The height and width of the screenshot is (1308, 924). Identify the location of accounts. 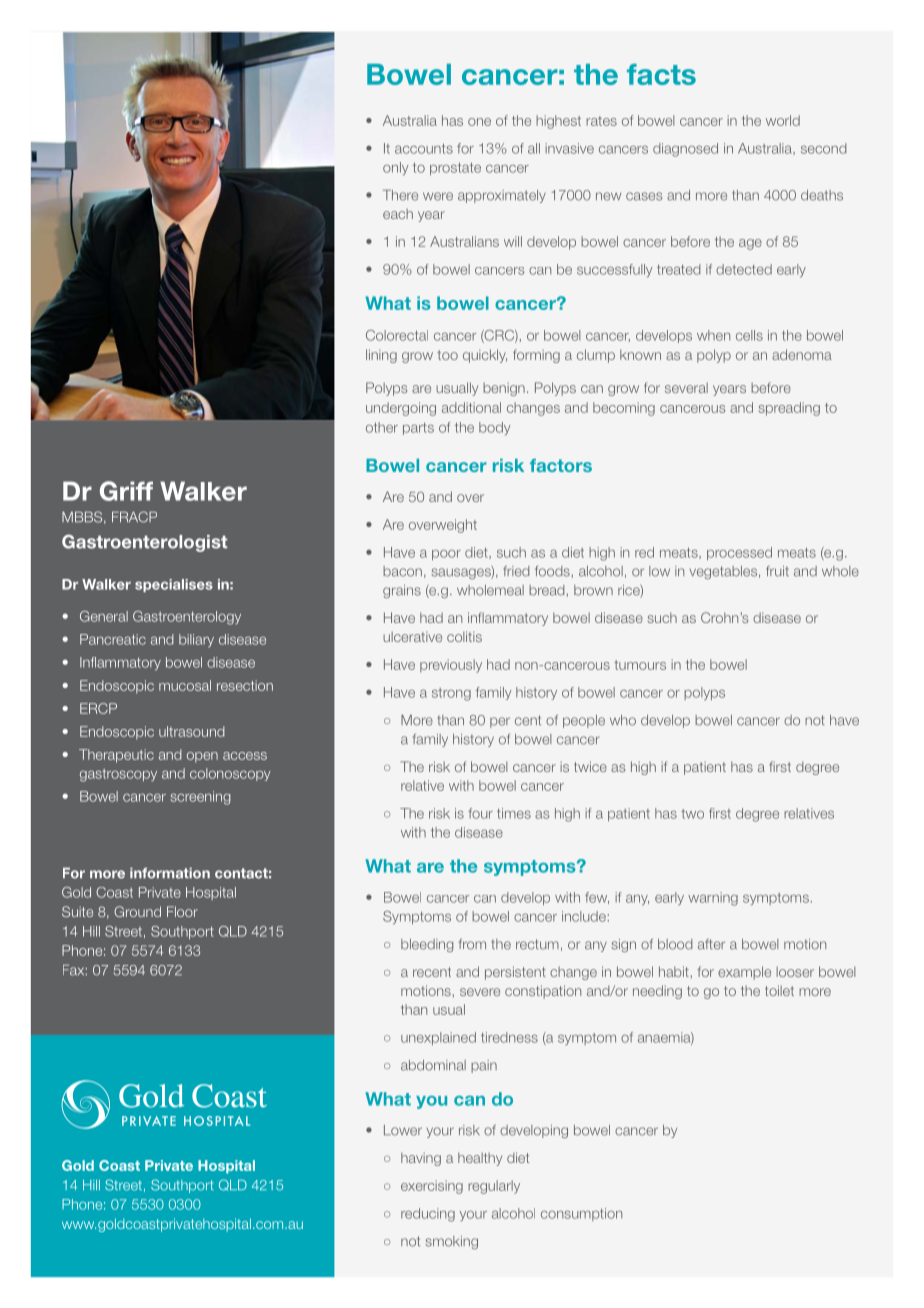
(424, 148).
